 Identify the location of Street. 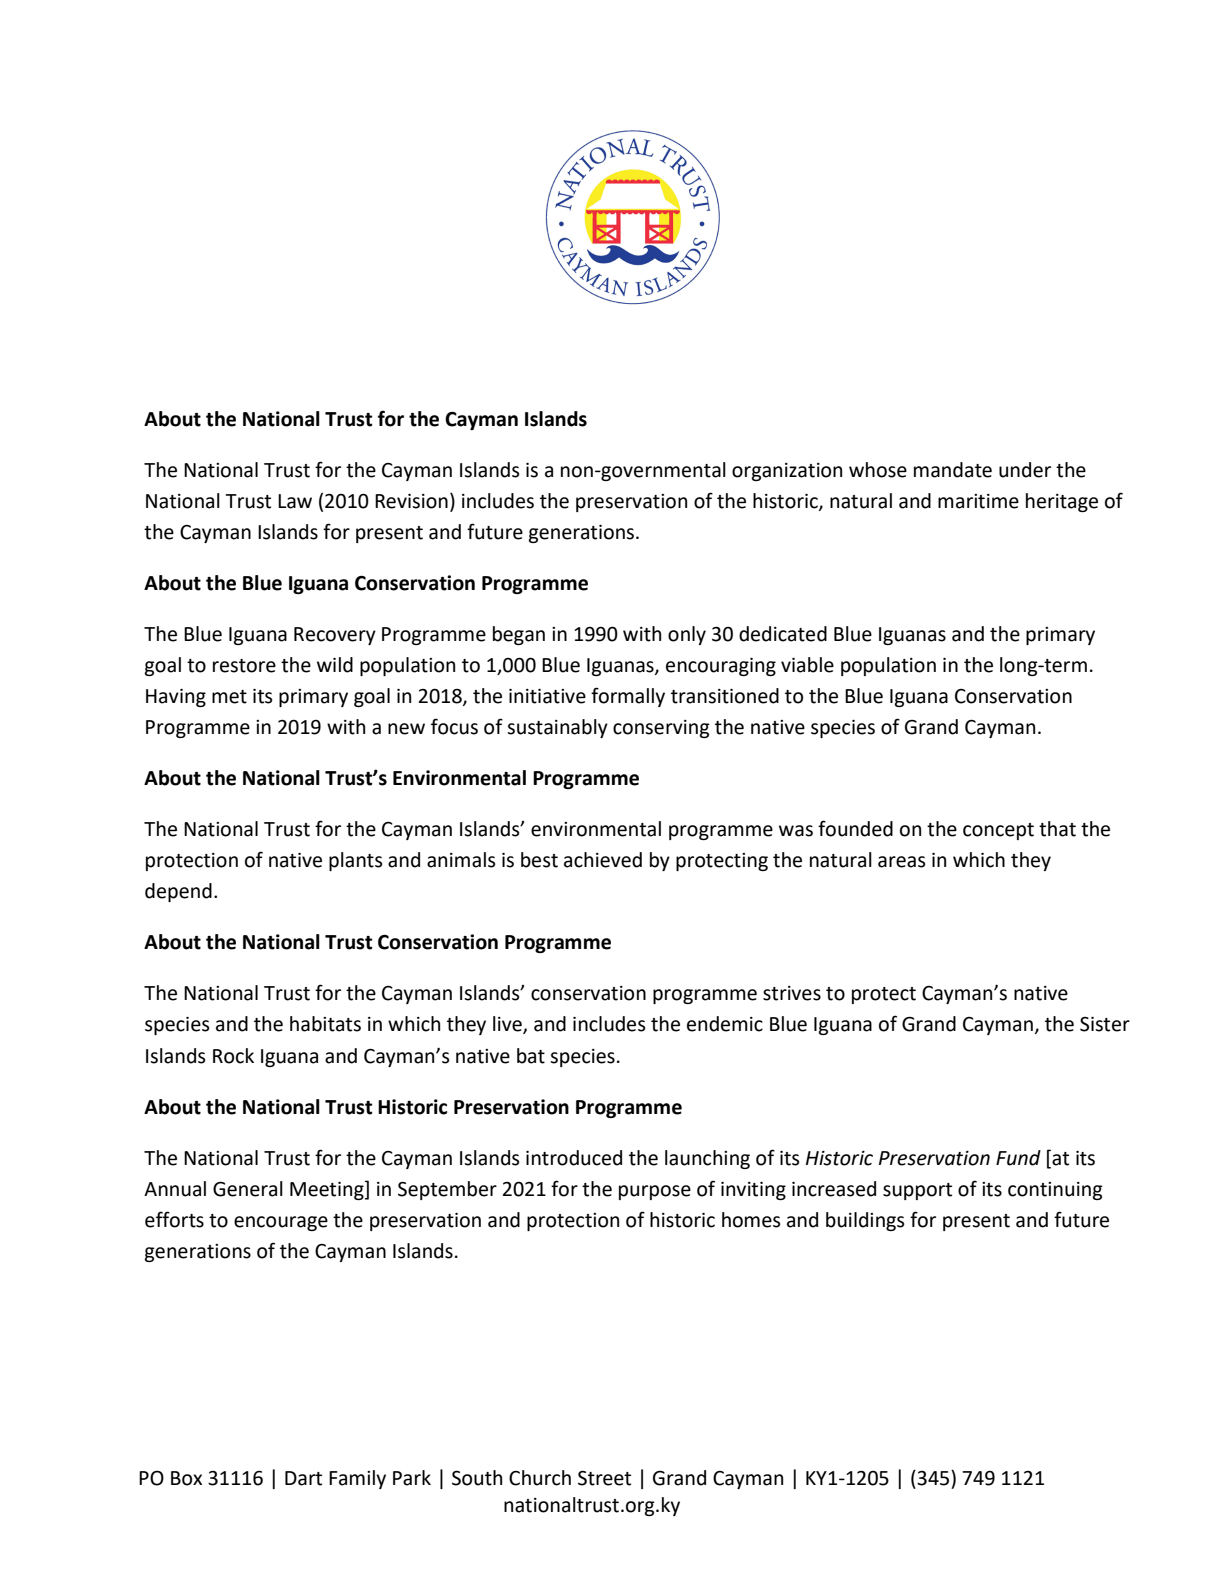
(604, 1478).
